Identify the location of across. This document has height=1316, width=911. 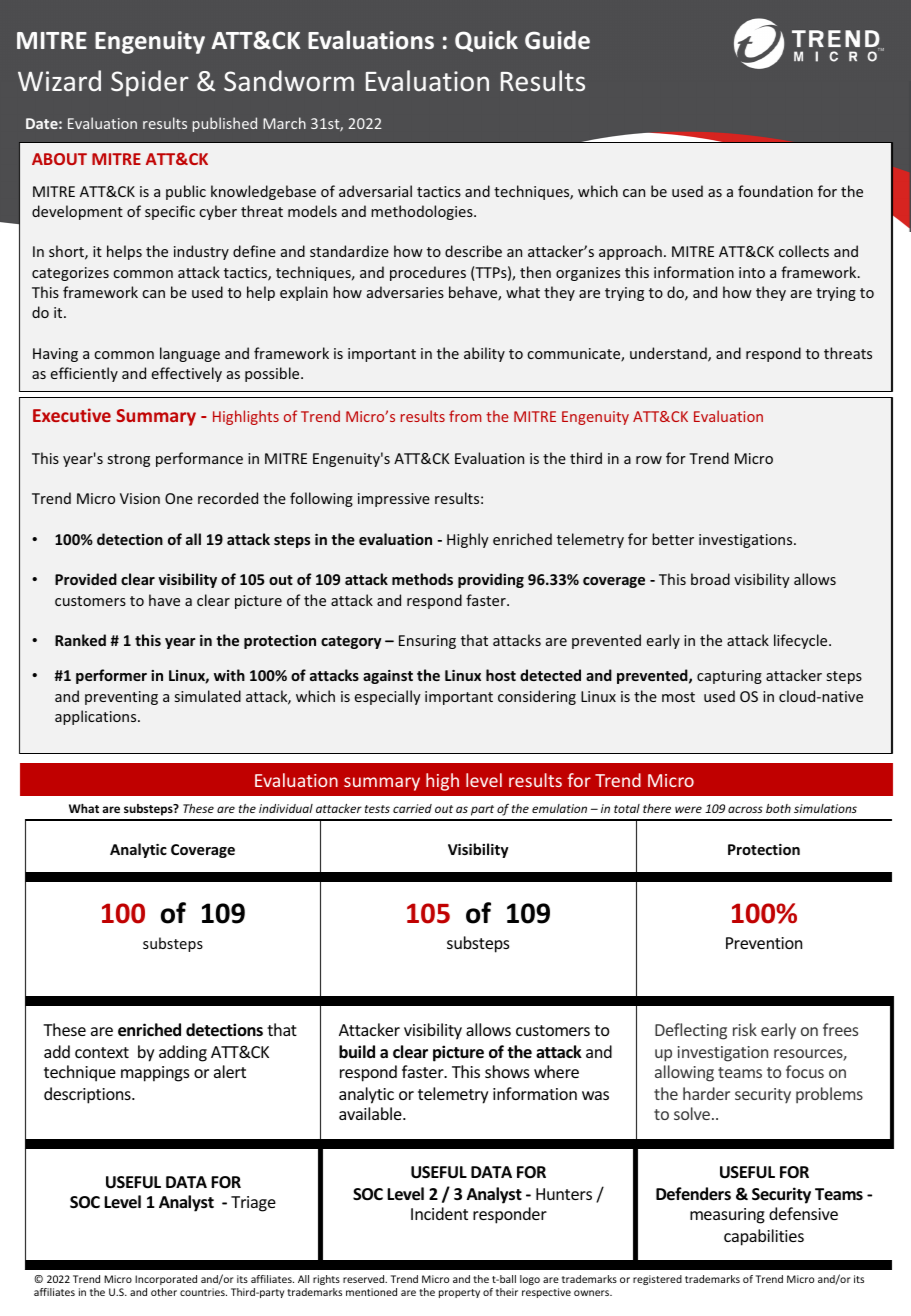
(745, 809).
